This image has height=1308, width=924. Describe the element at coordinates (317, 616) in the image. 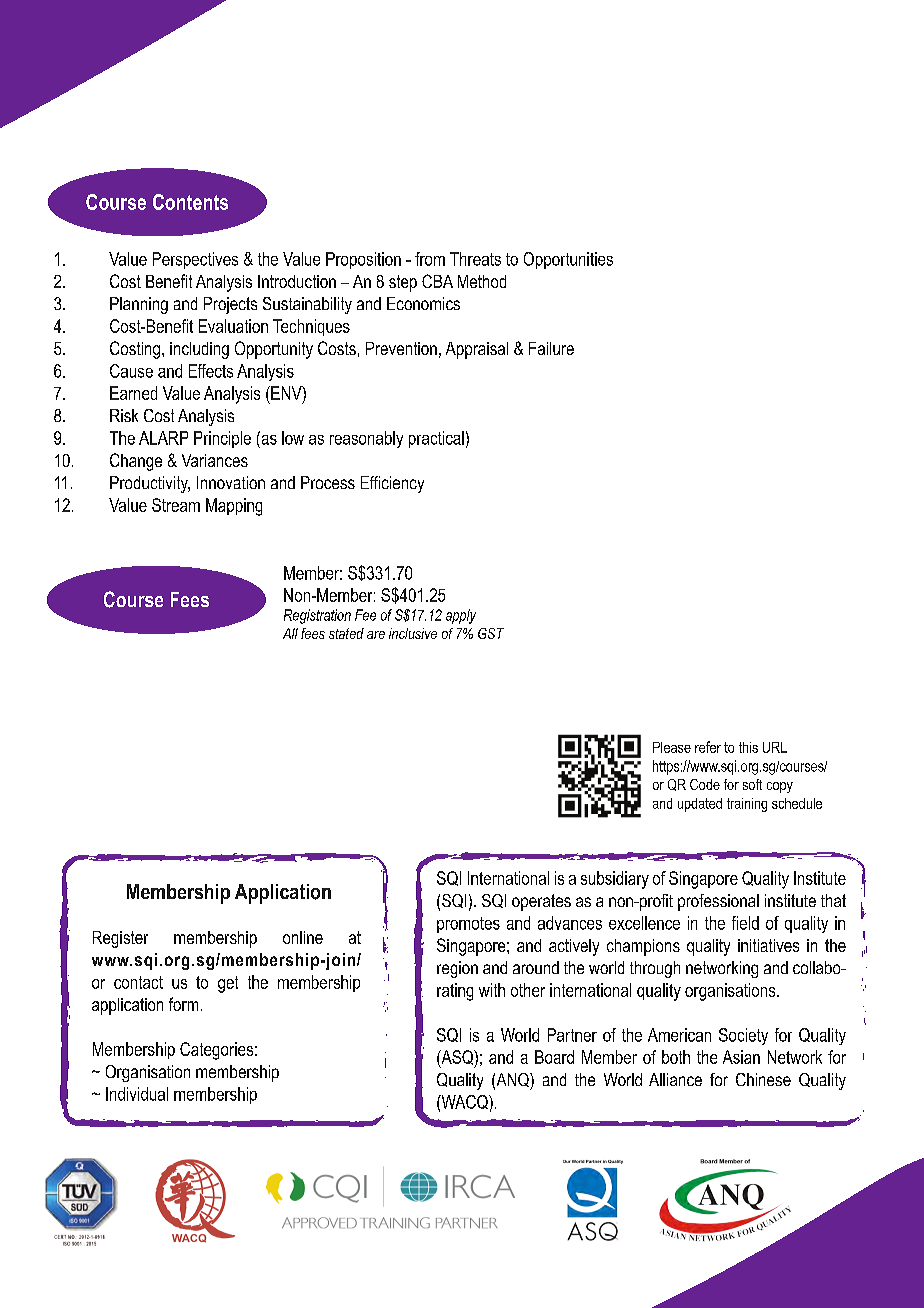

I see `Registration` at that location.
